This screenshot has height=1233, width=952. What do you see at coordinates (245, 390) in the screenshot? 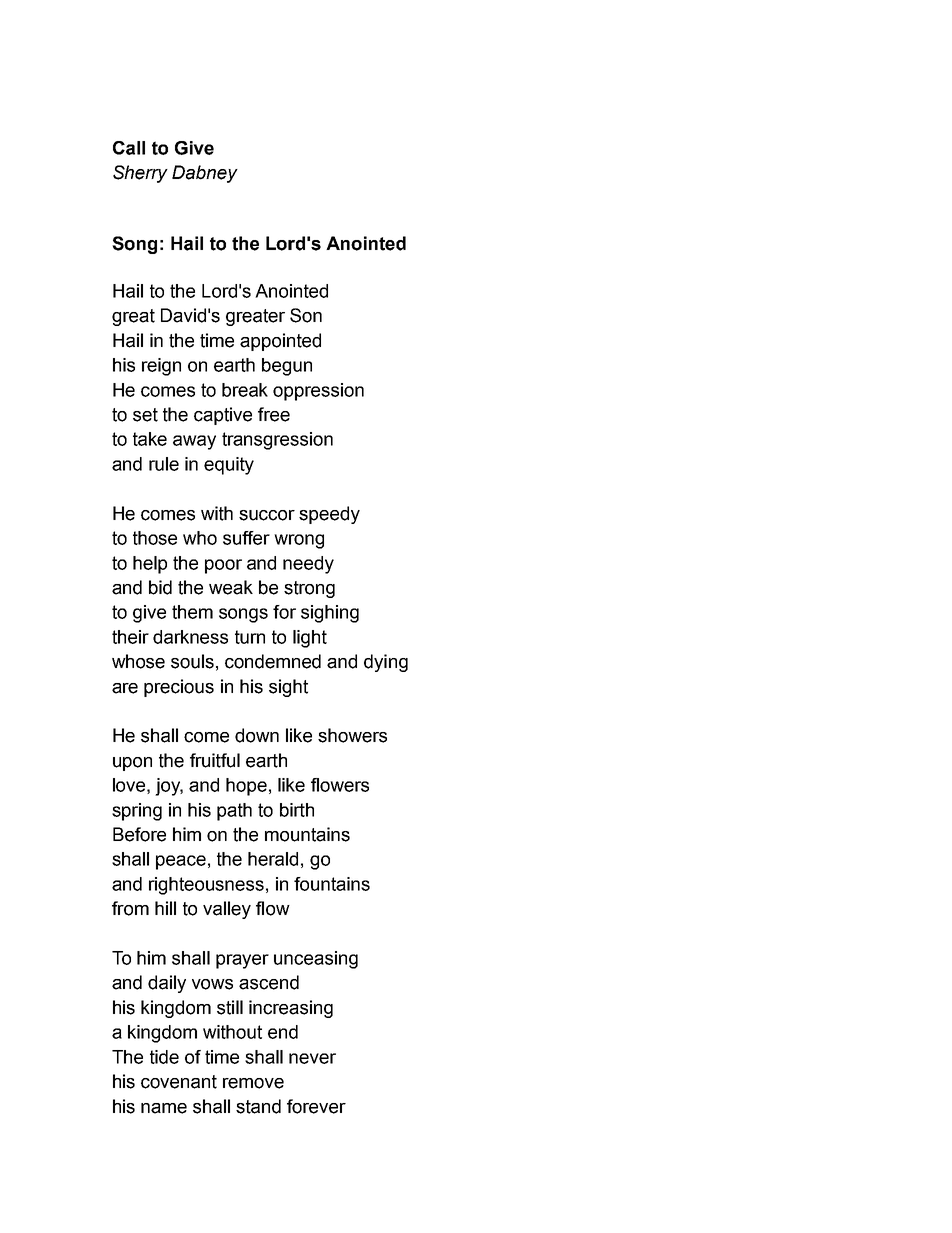
I see `break` at bounding box center [245, 390].
